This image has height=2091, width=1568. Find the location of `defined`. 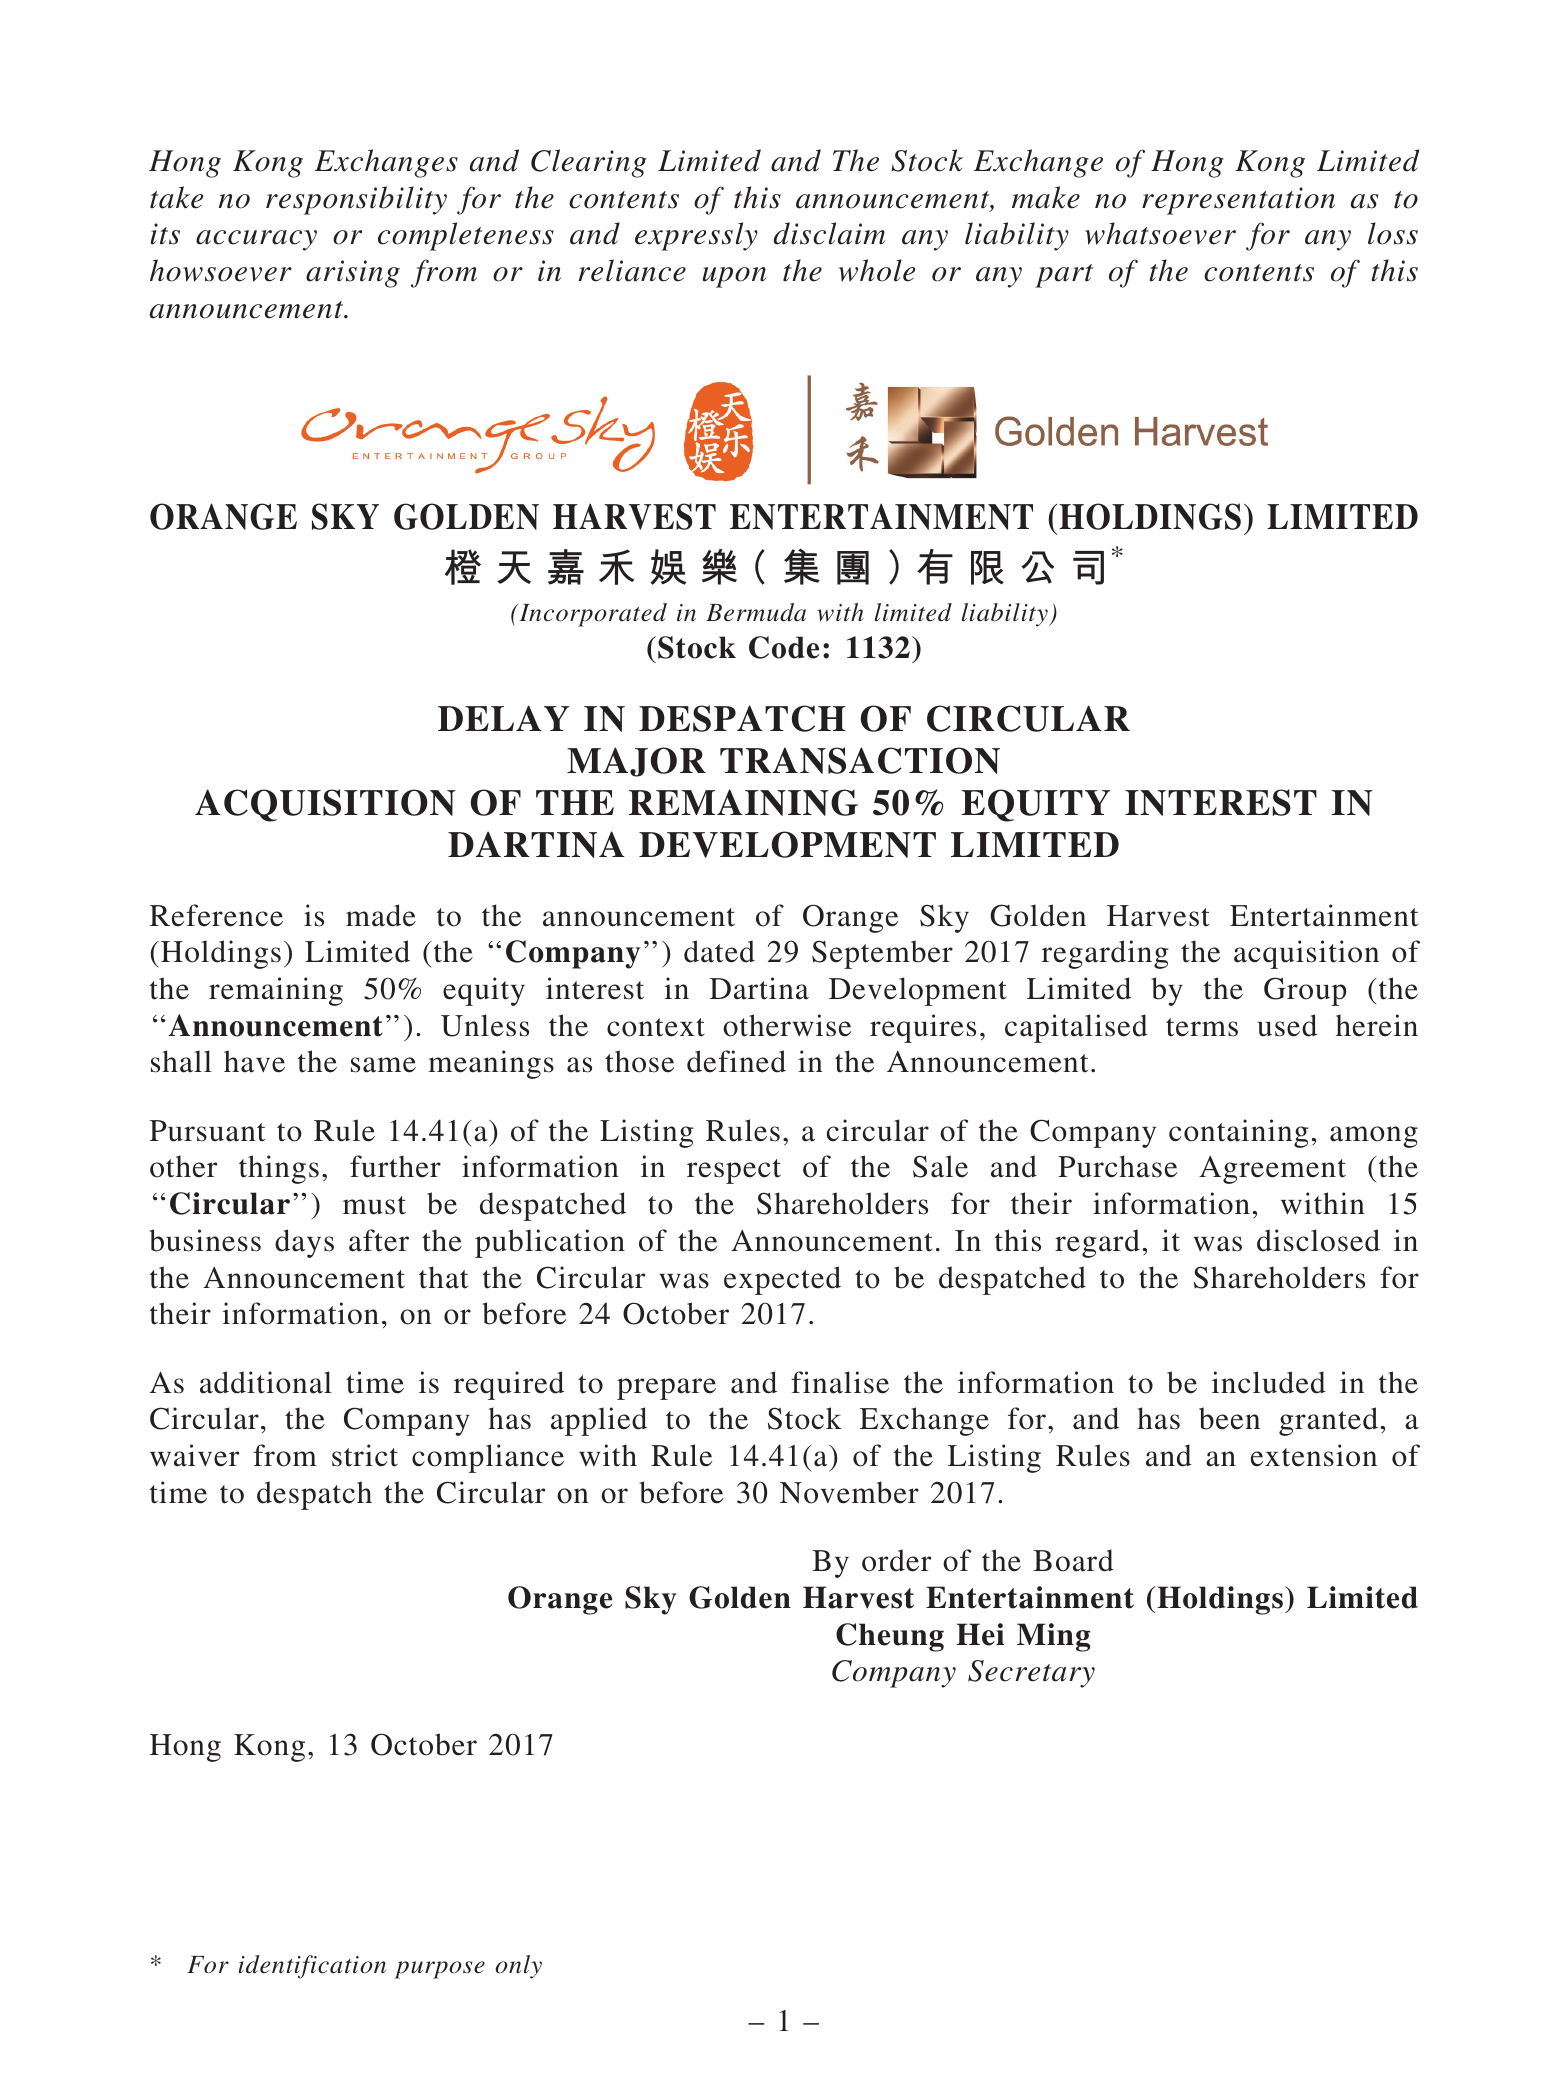

defined is located at coordinates (736, 1061).
